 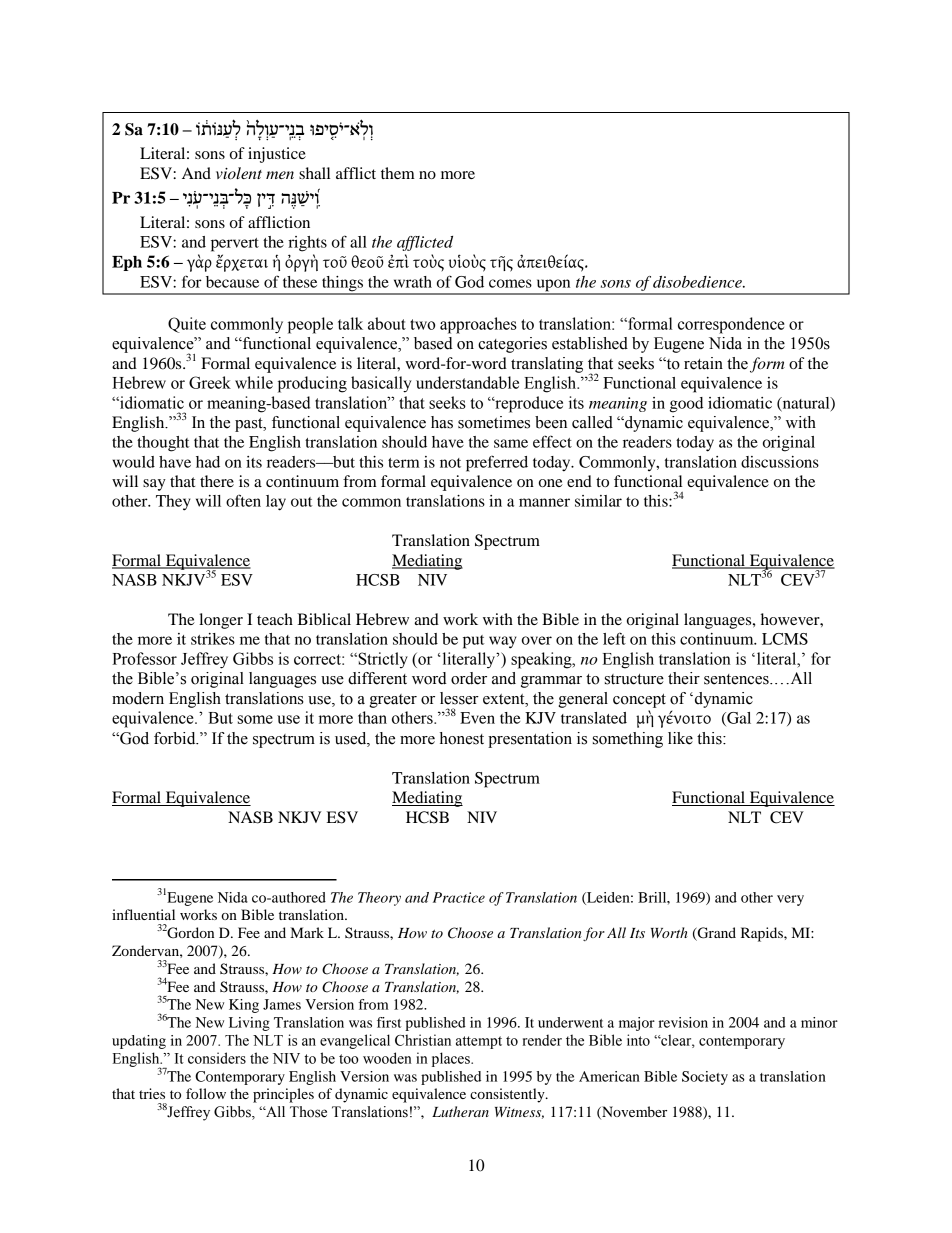 I want to click on forbid, so click(x=176, y=738).
